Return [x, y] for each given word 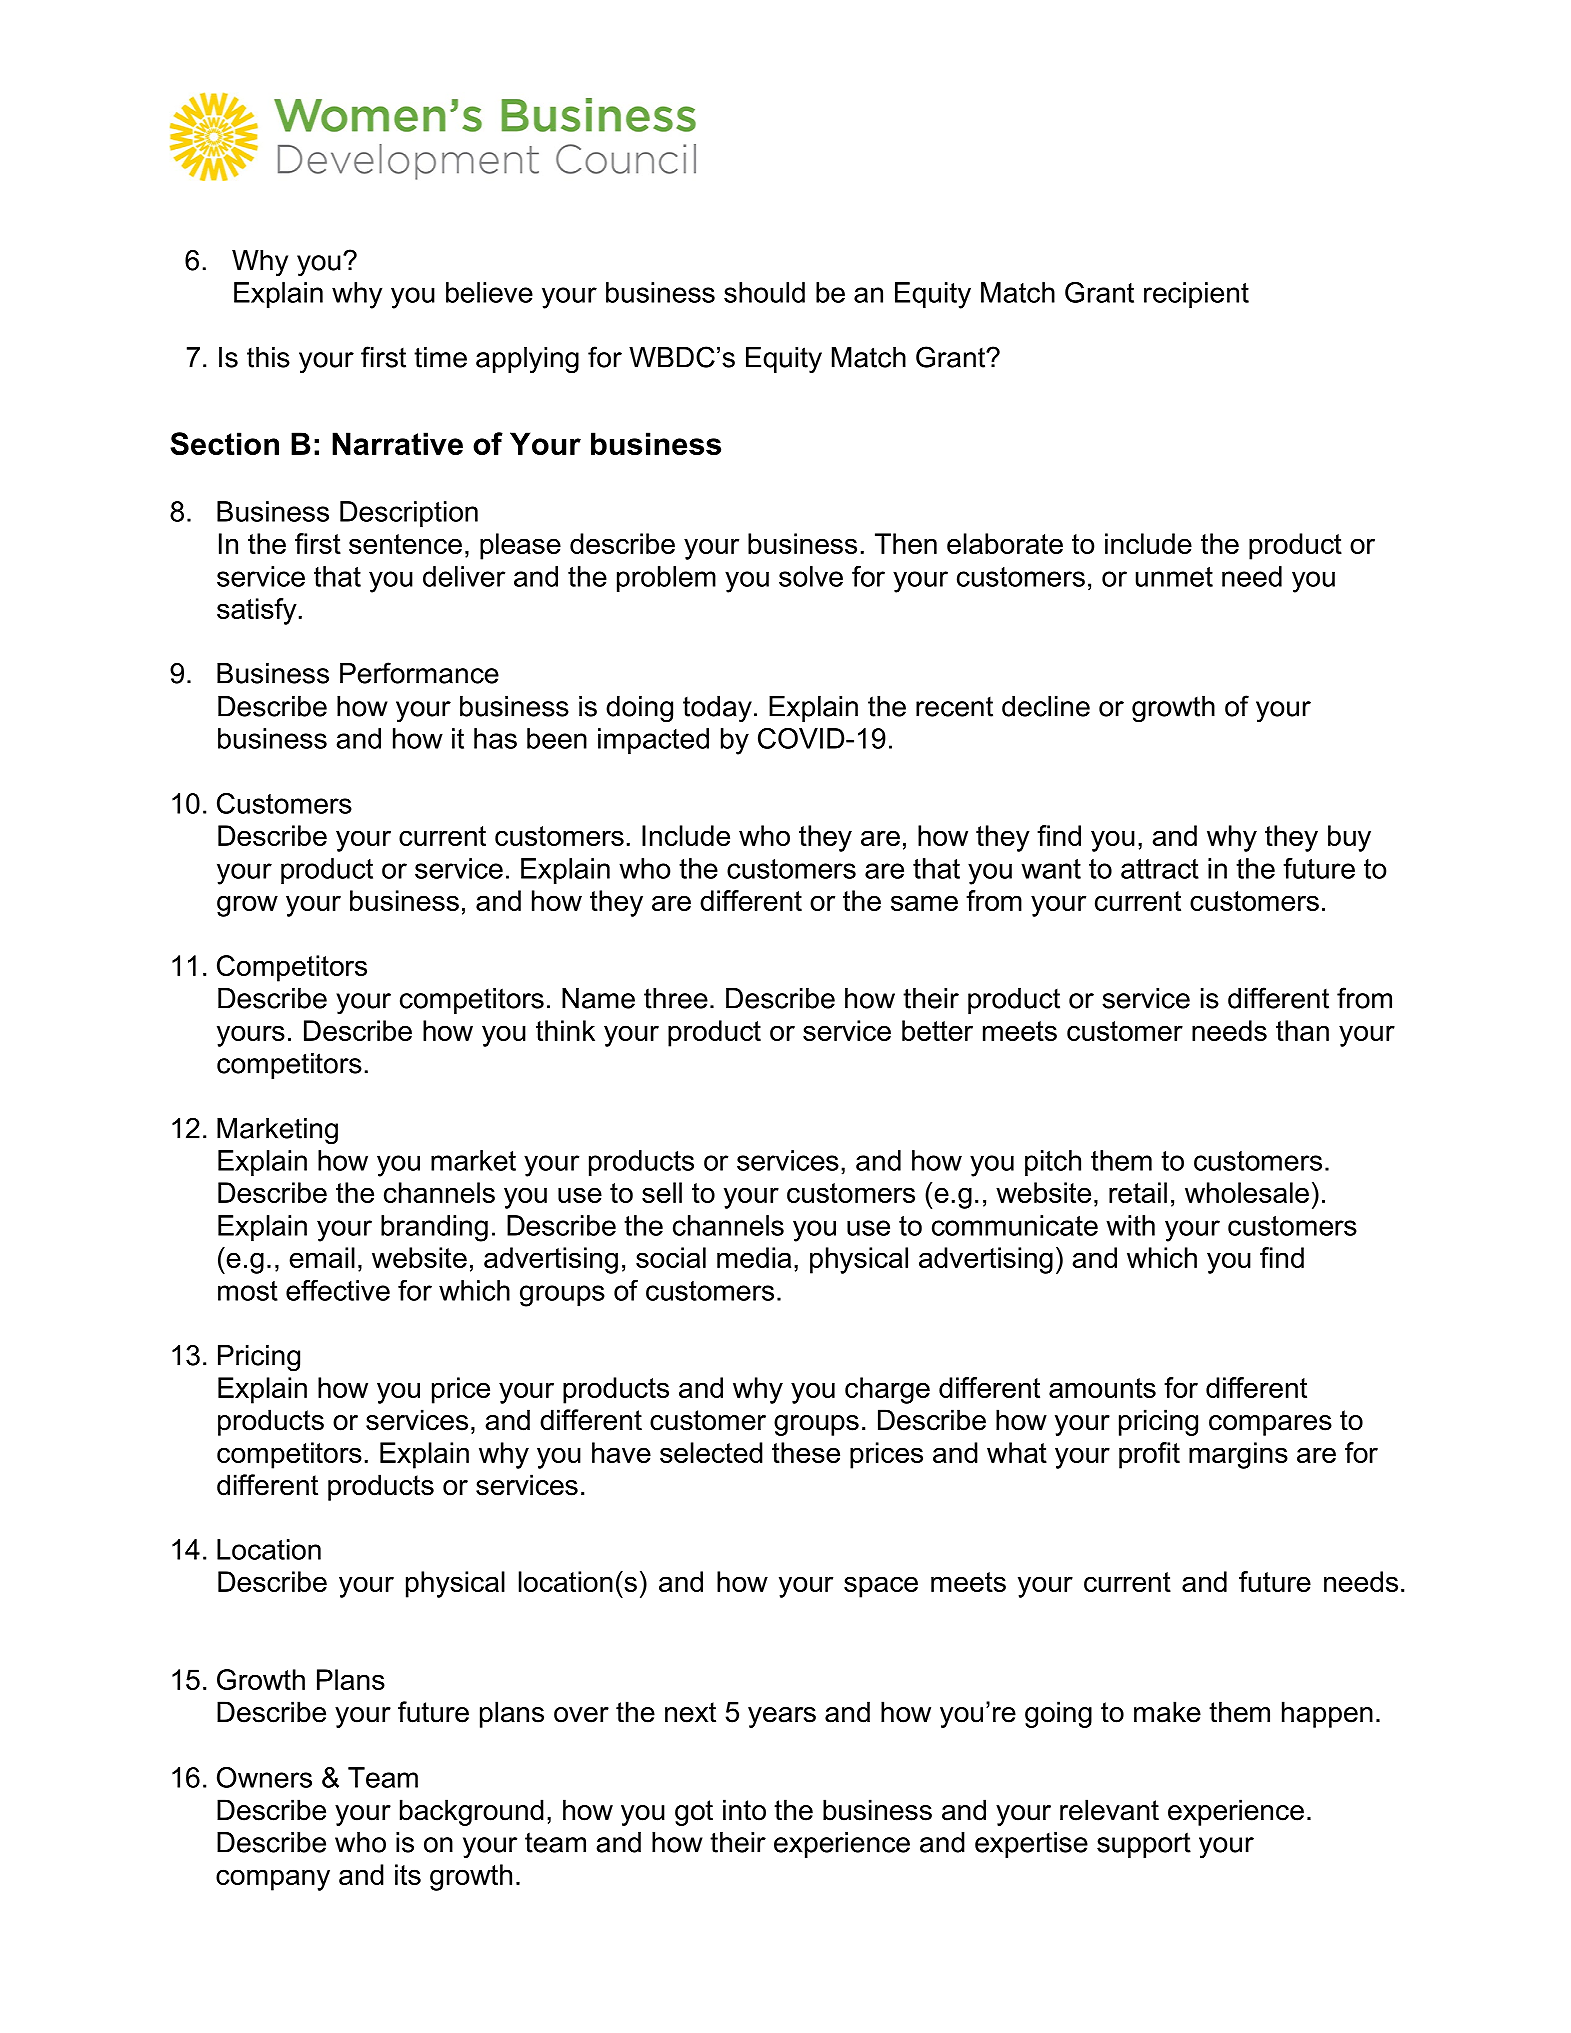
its [408, 1874]
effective [338, 1290]
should [764, 292]
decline [1046, 706]
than [1302, 1030]
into [744, 1810]
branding [434, 1228]
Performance [419, 673]
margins [1238, 1455]
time [440, 357]
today [717, 709]
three [676, 998]
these [806, 1452]
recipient [1196, 295]
